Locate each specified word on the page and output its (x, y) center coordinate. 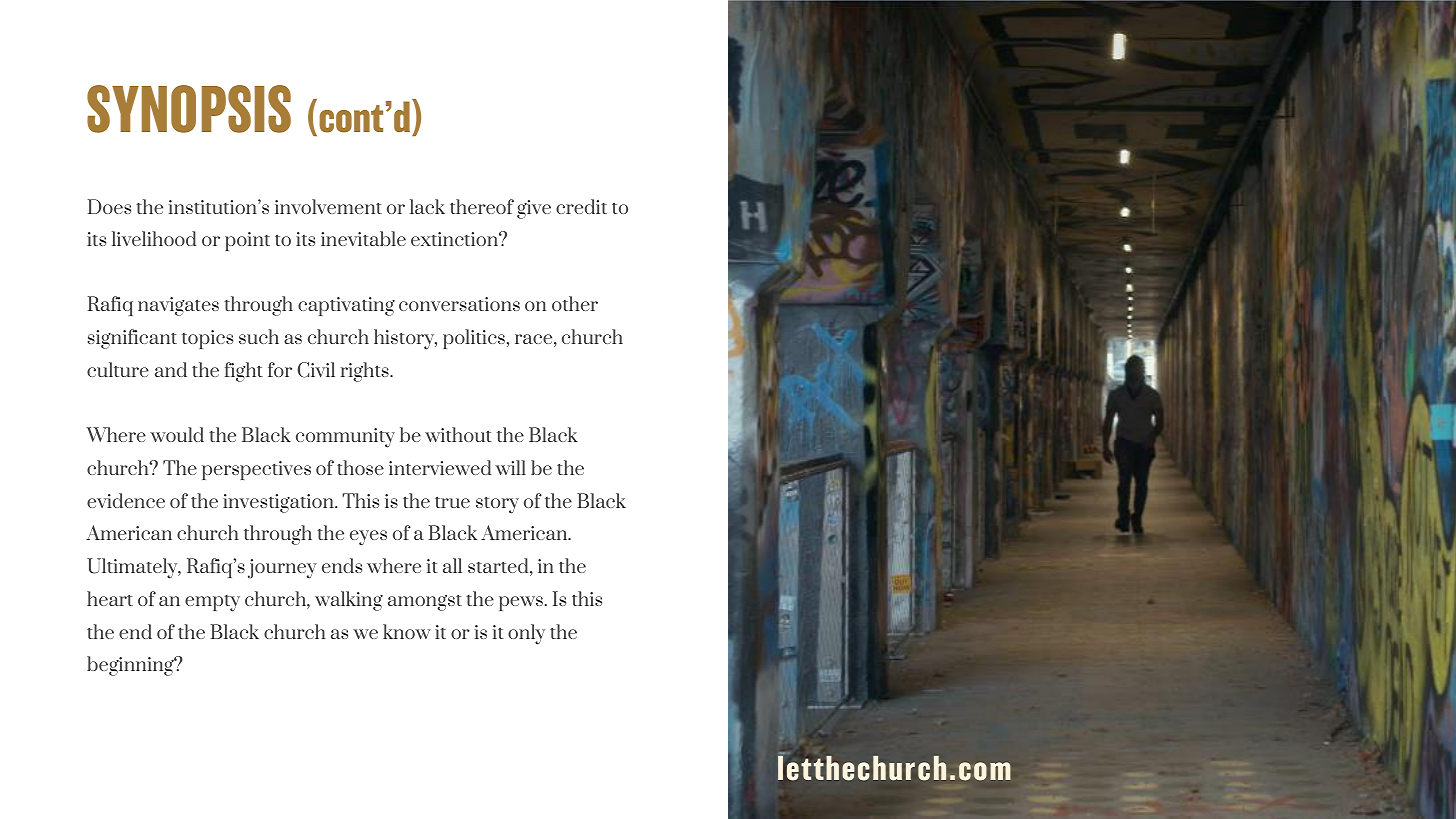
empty (212, 603)
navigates (178, 306)
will (510, 467)
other (575, 303)
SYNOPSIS (189, 109)
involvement (328, 206)
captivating (346, 306)
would (177, 434)
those (360, 467)
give (534, 209)
